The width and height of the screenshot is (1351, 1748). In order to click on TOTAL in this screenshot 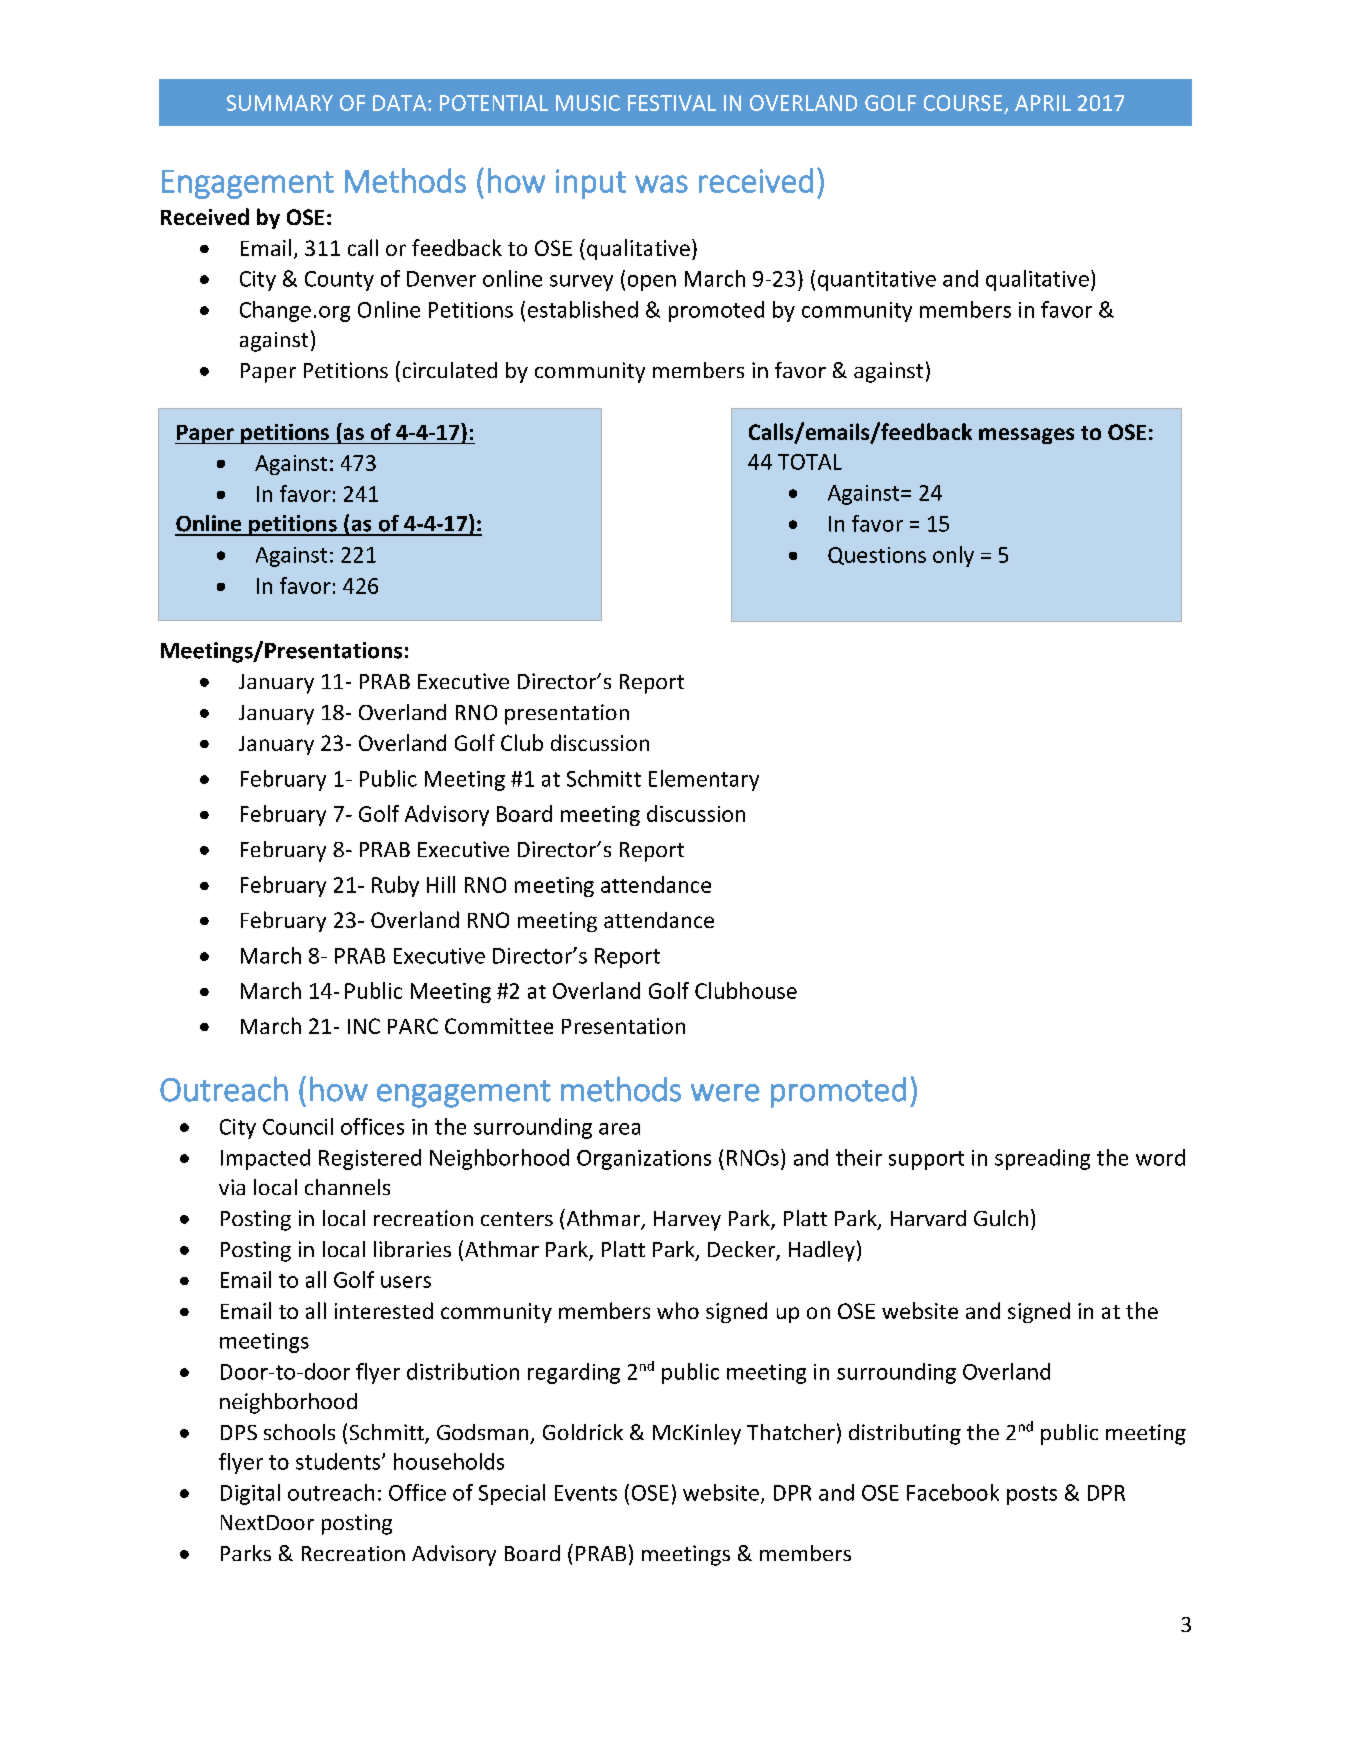, I will do `click(810, 462)`.
